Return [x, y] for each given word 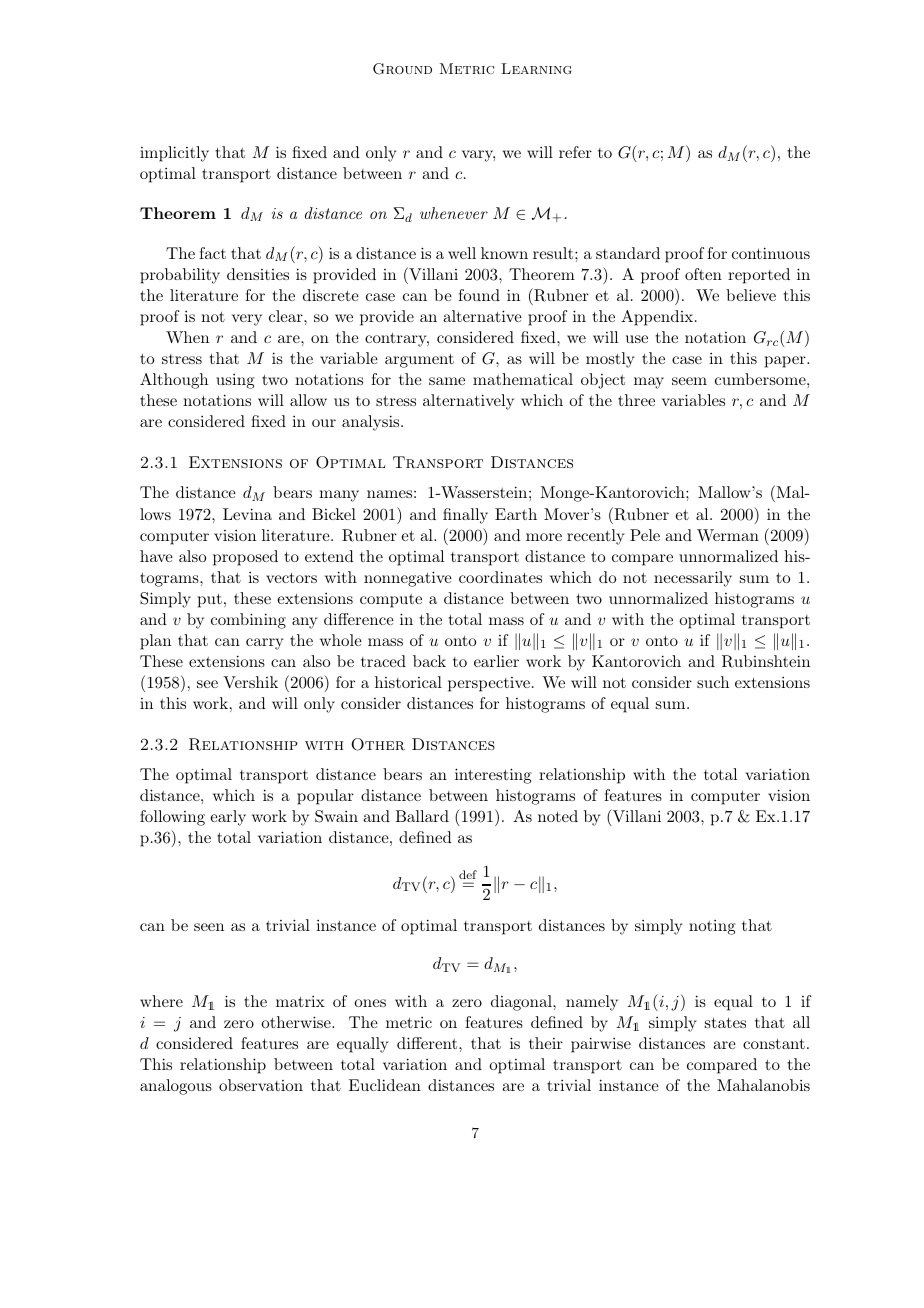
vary [478, 156]
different [428, 1043]
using [235, 381]
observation [261, 1085]
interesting [493, 776]
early [228, 818]
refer [575, 152]
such [713, 682]
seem [689, 381]
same [447, 381]
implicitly [174, 154]
